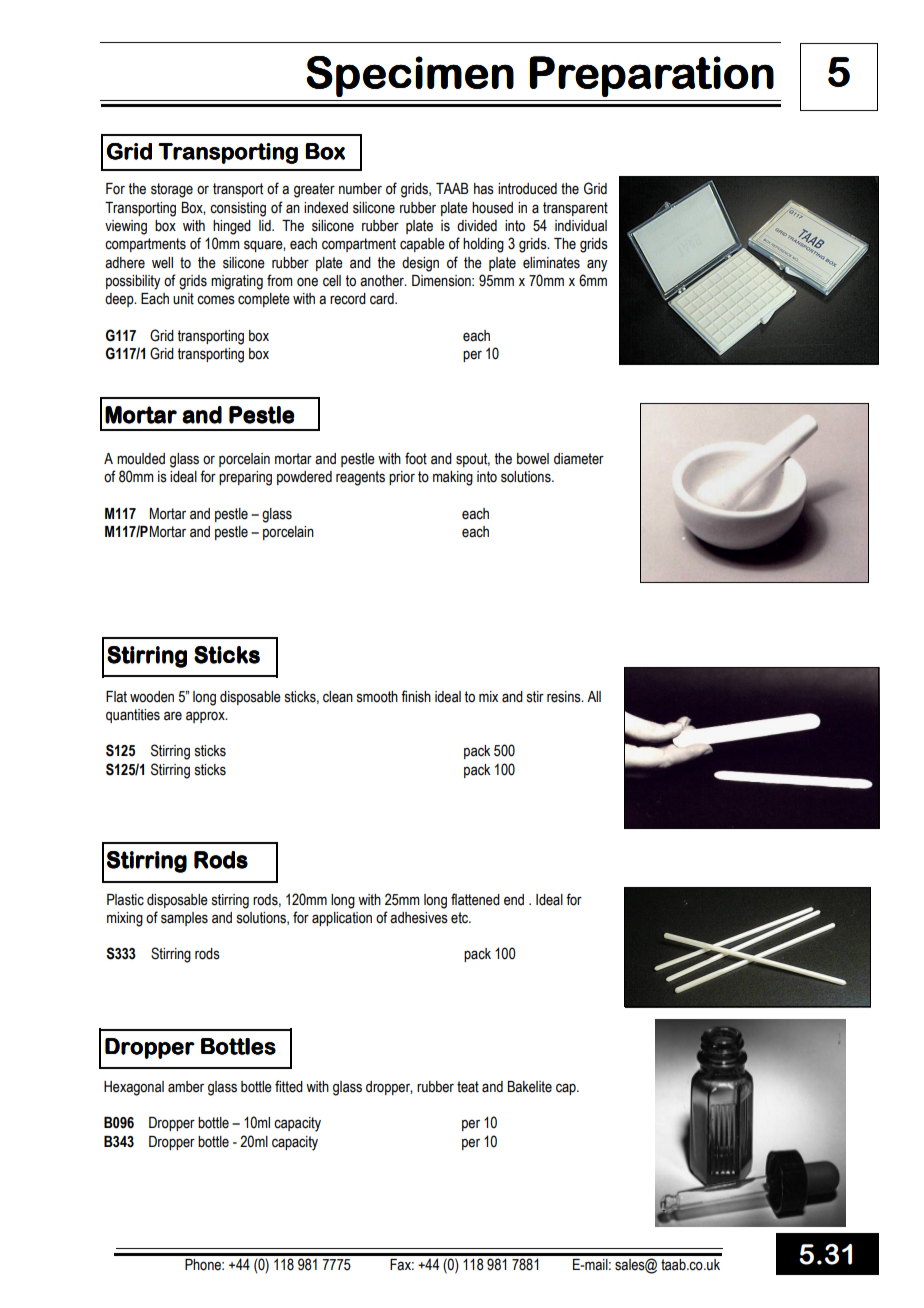 The image size is (924, 1308). What do you see at coordinates (651, 76) in the image?
I see `Preparation` at bounding box center [651, 76].
